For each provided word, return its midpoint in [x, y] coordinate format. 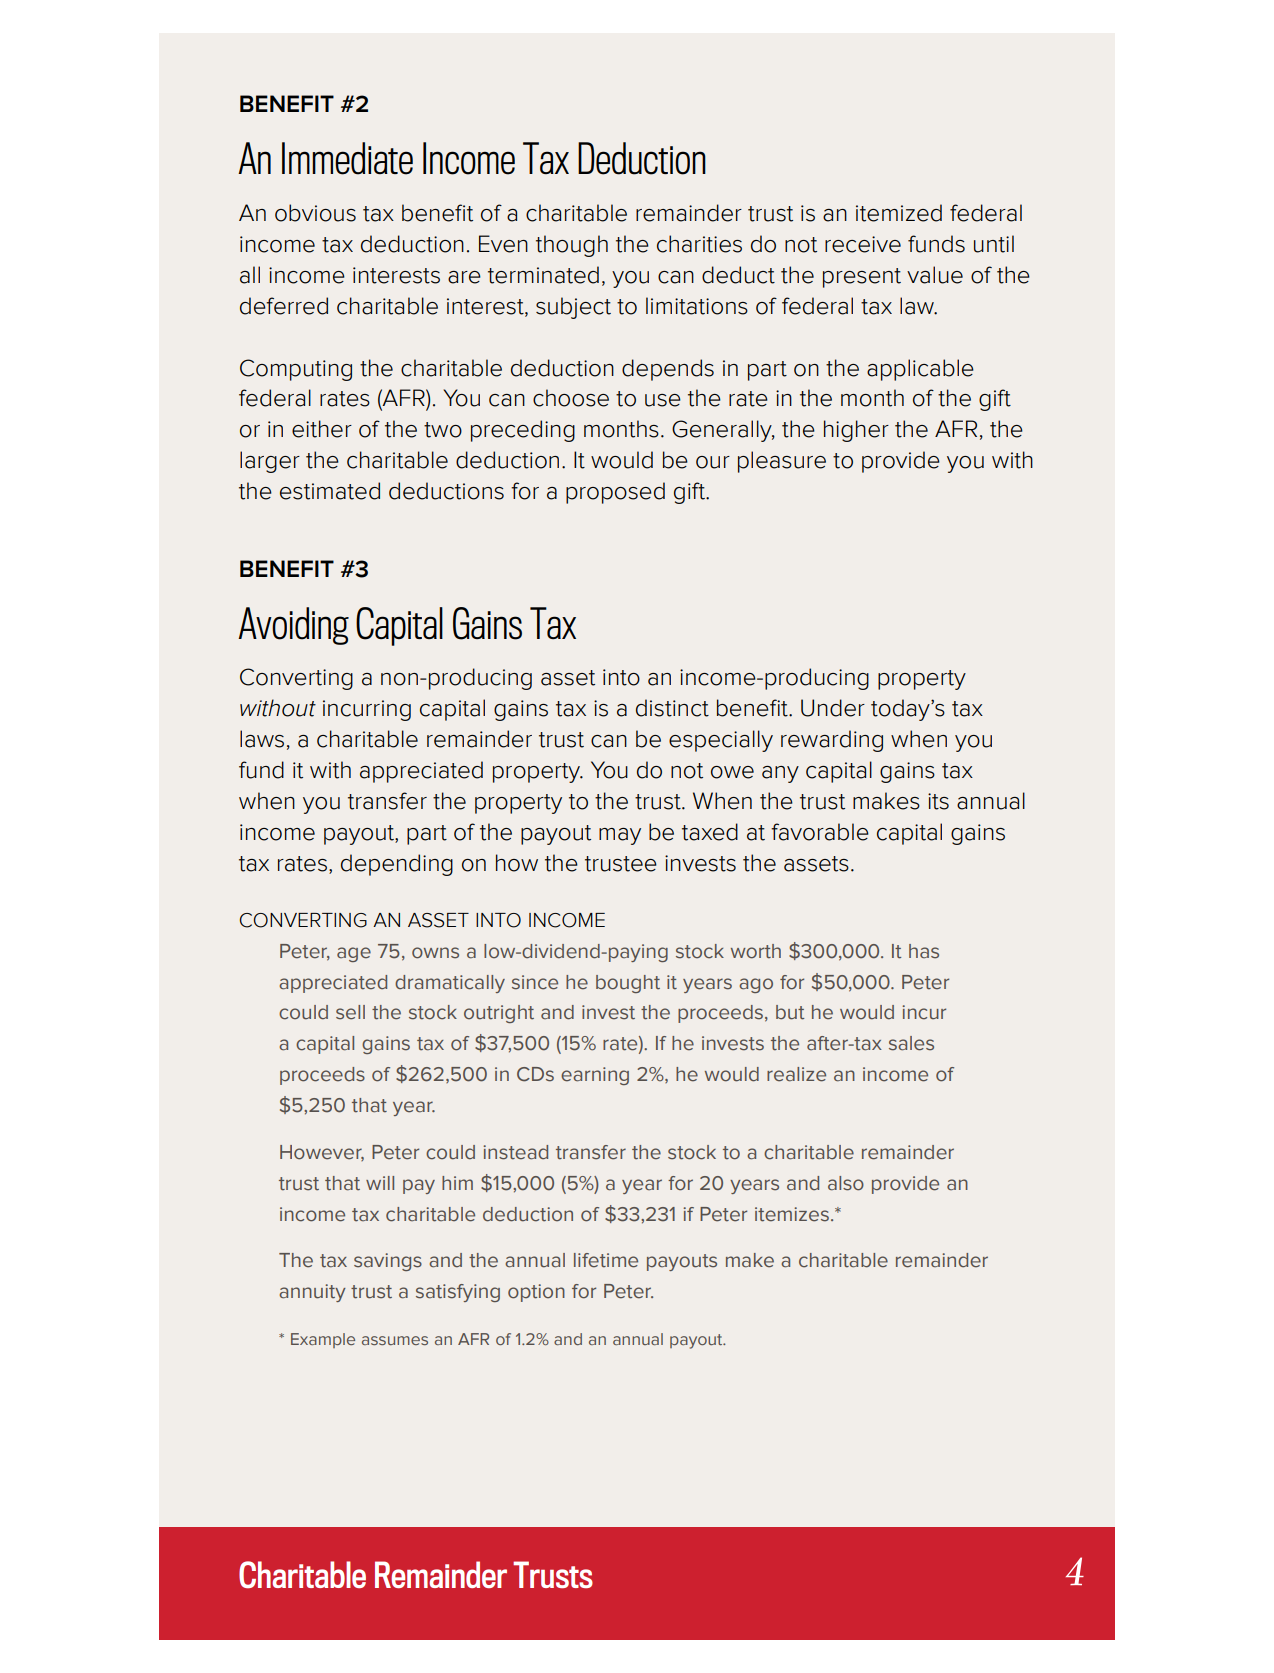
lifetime [606, 1260]
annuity [312, 1293]
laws [262, 739]
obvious [315, 213]
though [572, 246]
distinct [672, 708]
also [846, 1183]
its [938, 801]
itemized [899, 213]
